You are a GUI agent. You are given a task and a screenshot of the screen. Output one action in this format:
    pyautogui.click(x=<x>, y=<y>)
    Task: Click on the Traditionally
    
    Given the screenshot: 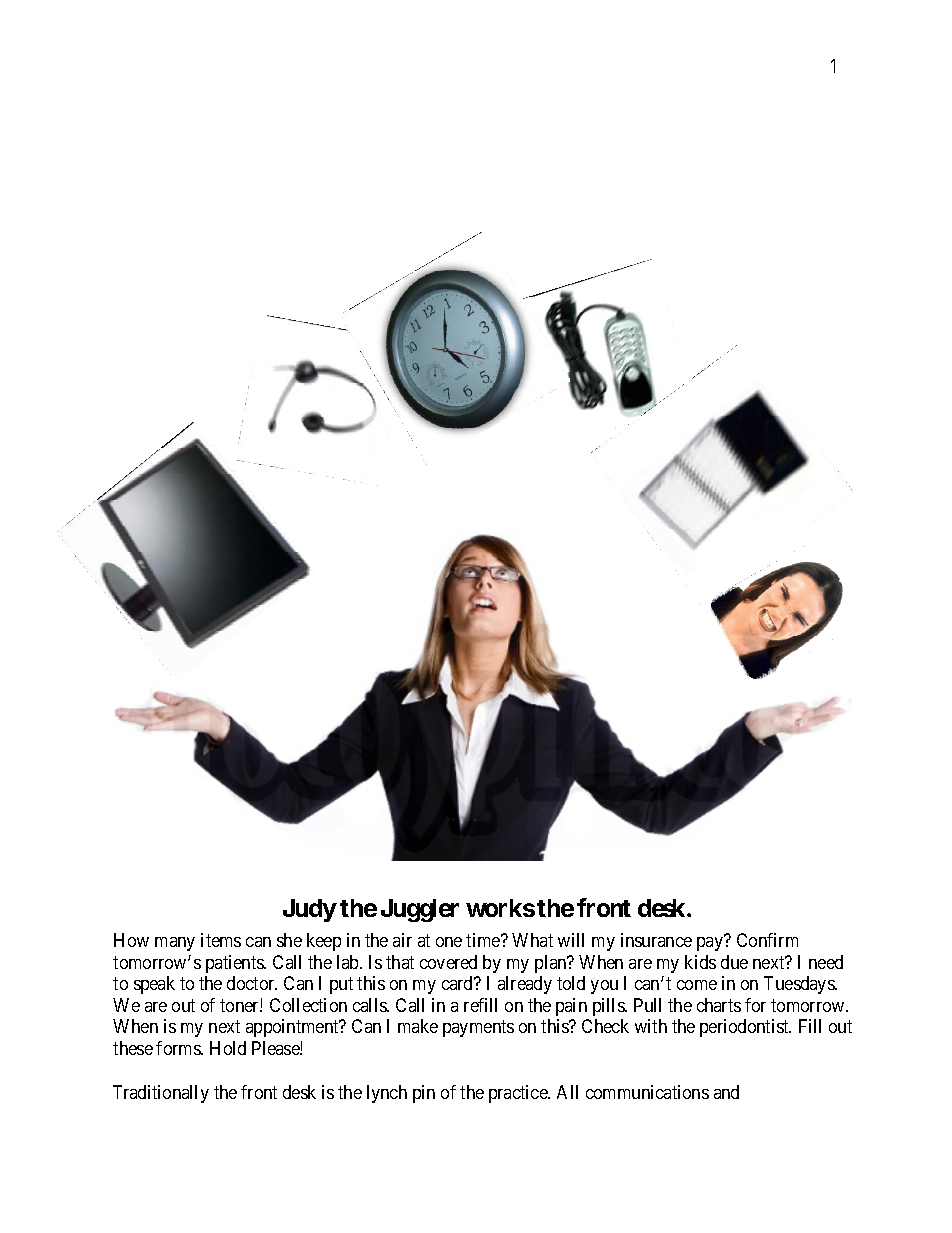 What is the action you would take?
    pyautogui.click(x=161, y=1094)
